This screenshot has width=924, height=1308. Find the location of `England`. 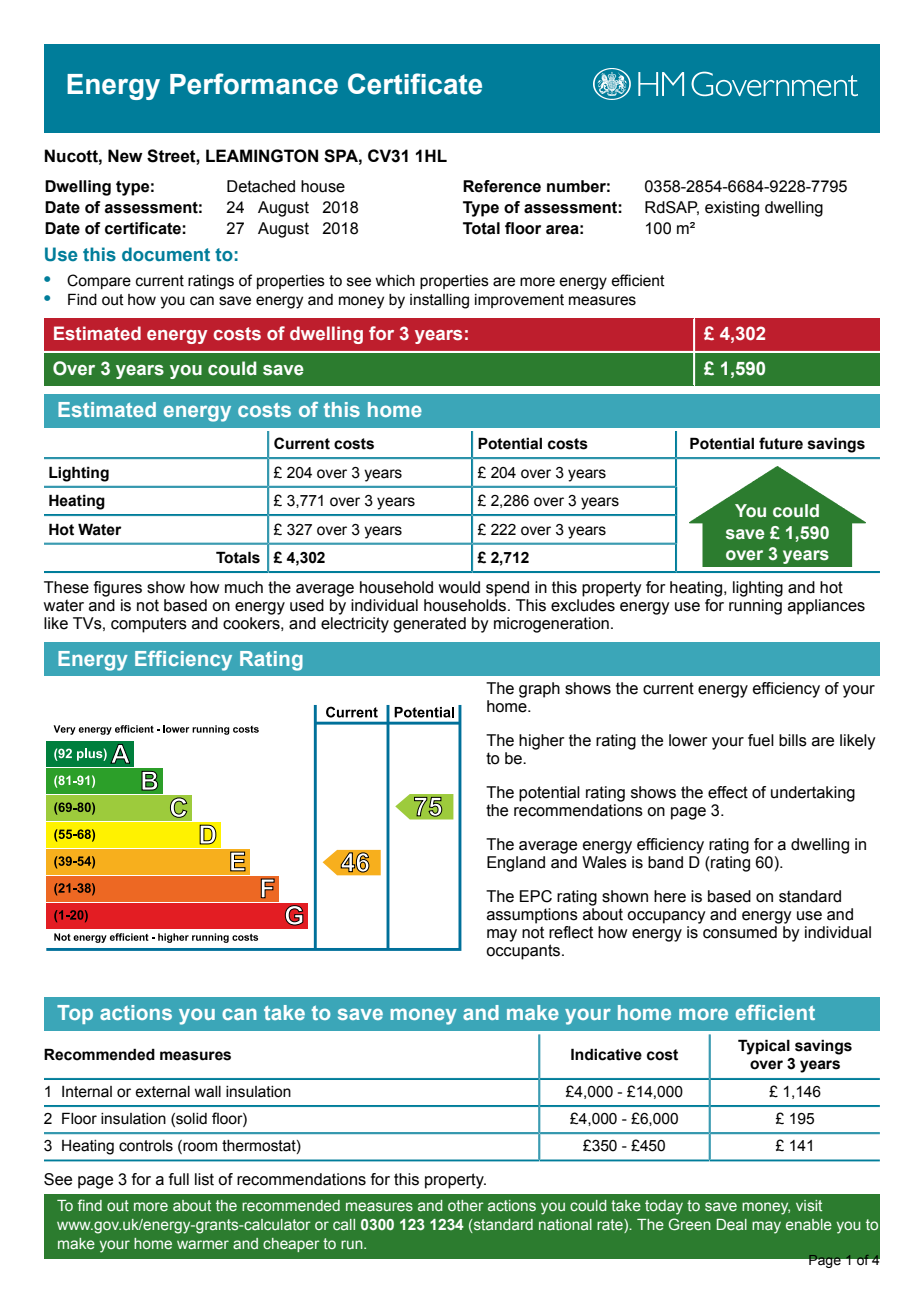

England is located at coordinates (516, 864).
